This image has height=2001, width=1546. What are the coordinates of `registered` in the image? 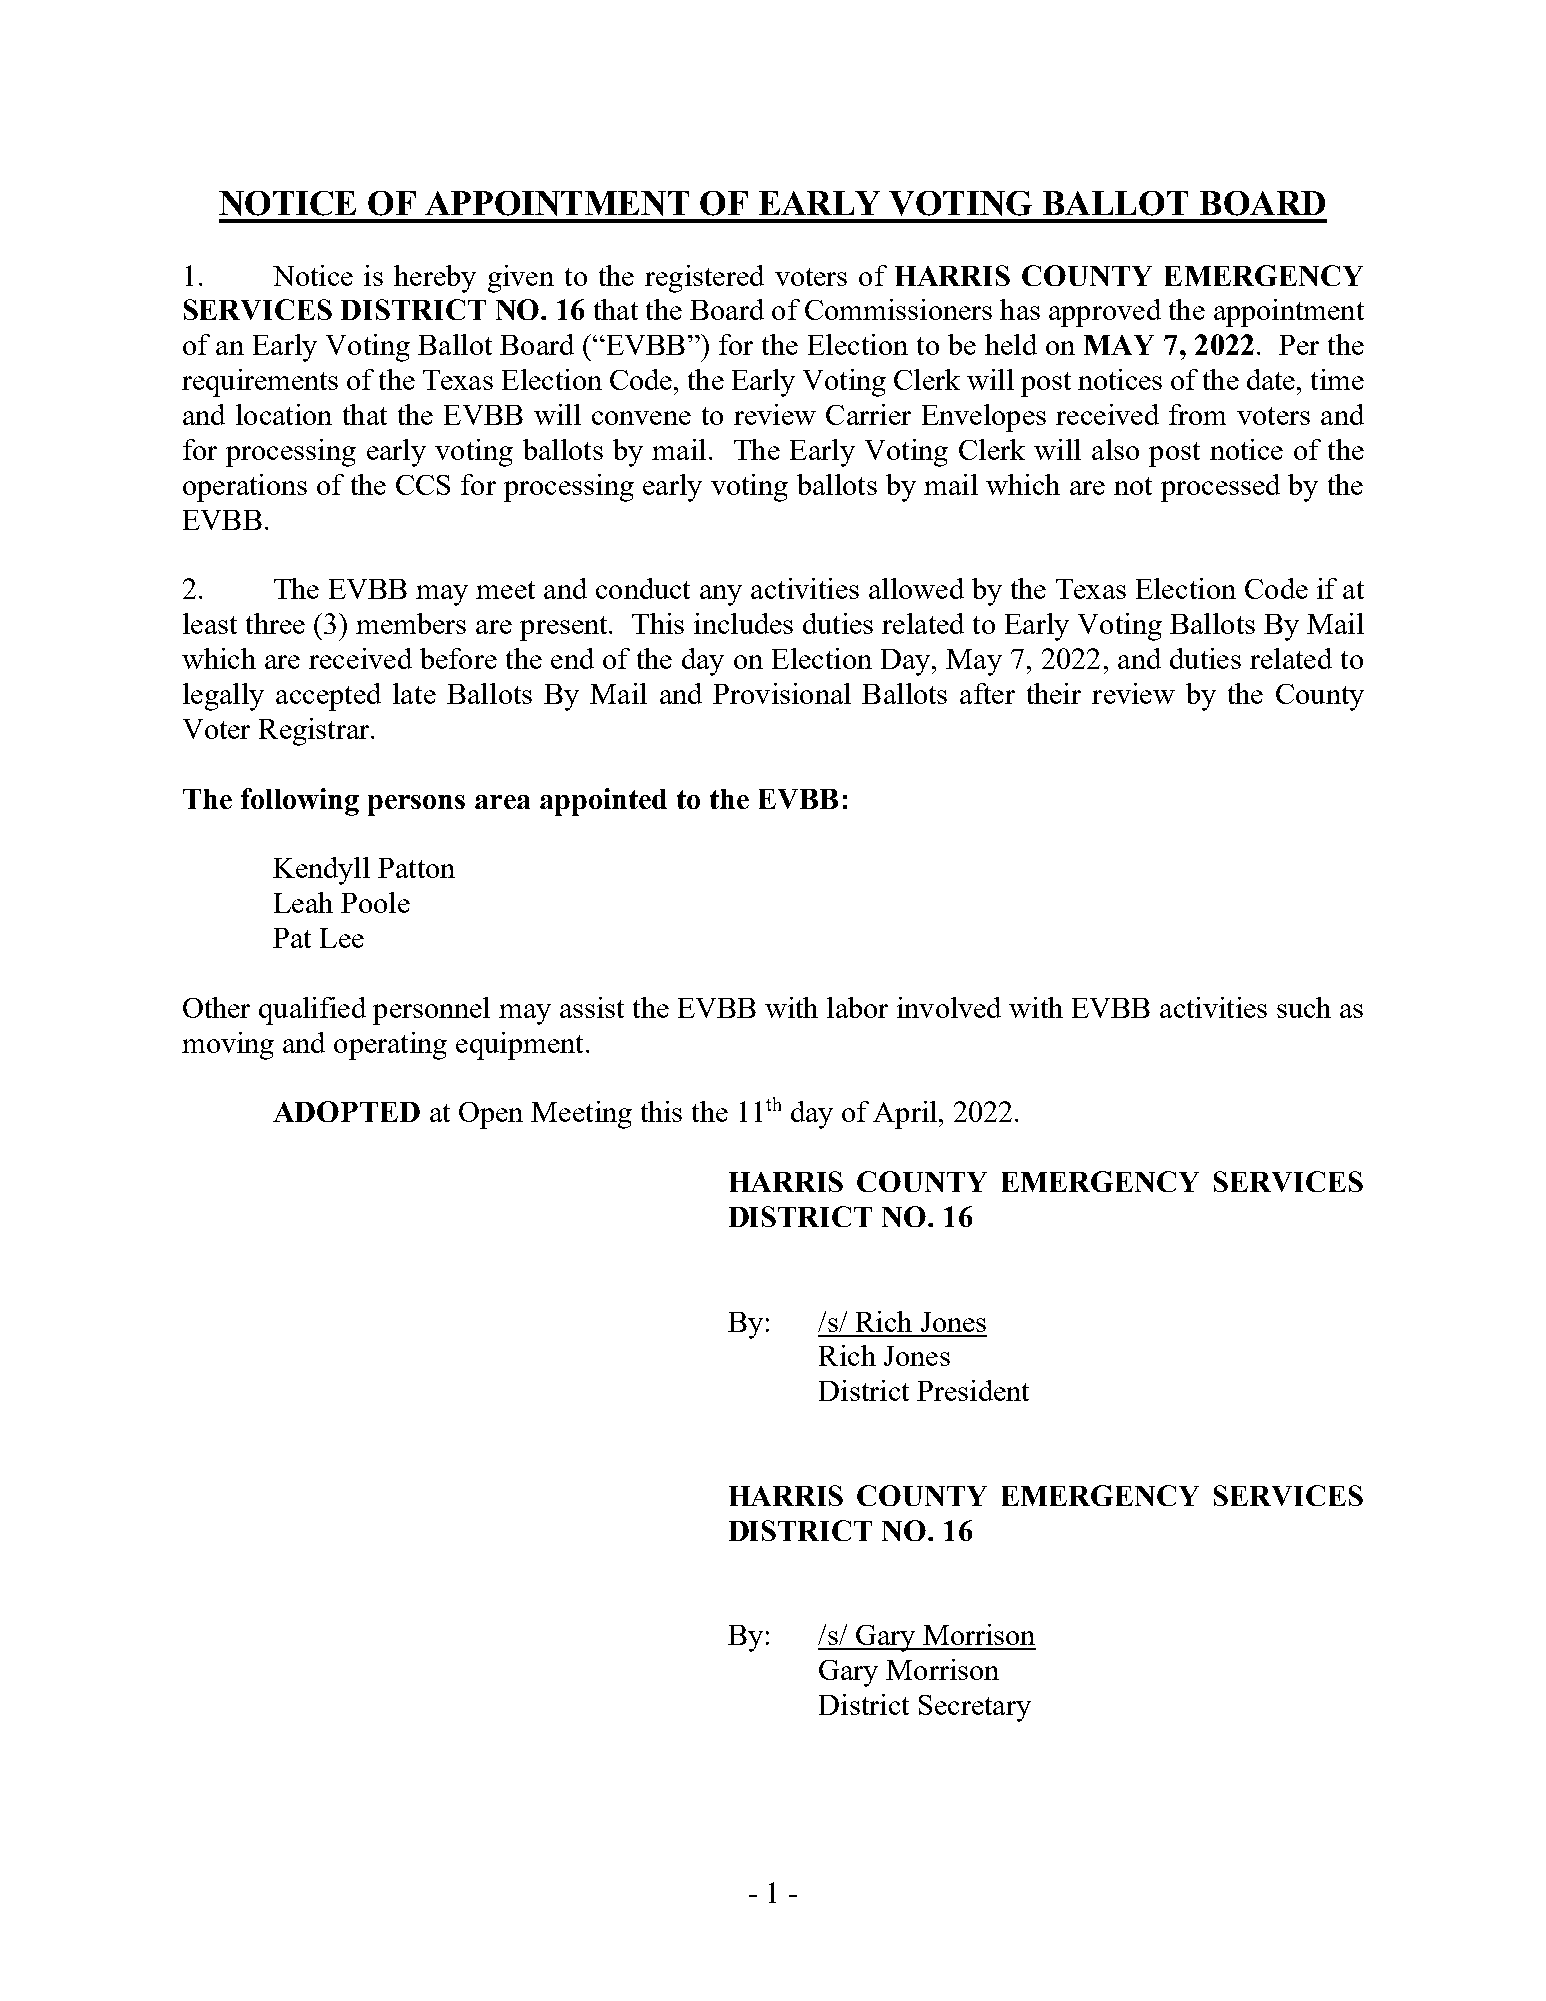 It's located at (704, 279).
